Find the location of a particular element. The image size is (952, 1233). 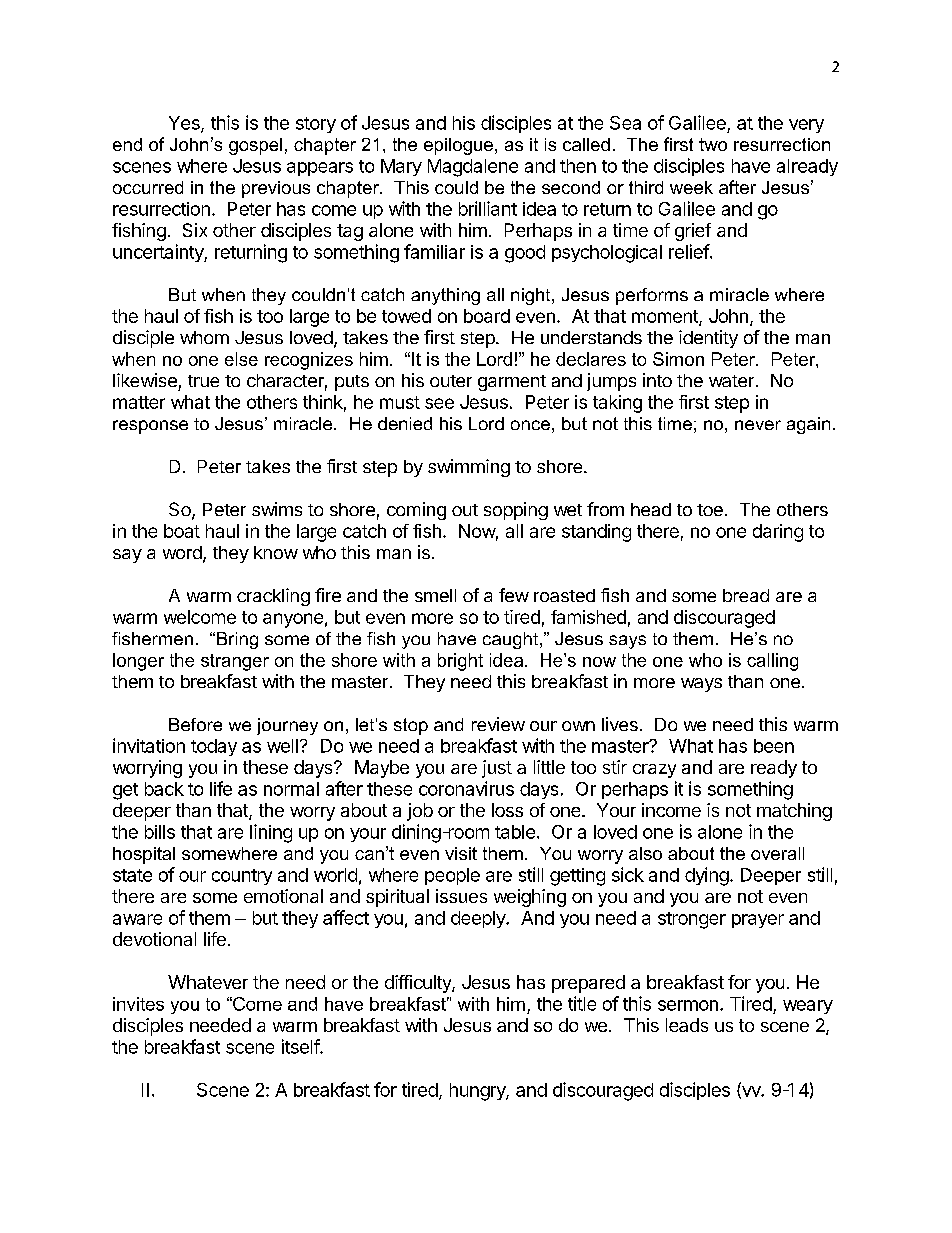

Yes is located at coordinates (185, 124).
